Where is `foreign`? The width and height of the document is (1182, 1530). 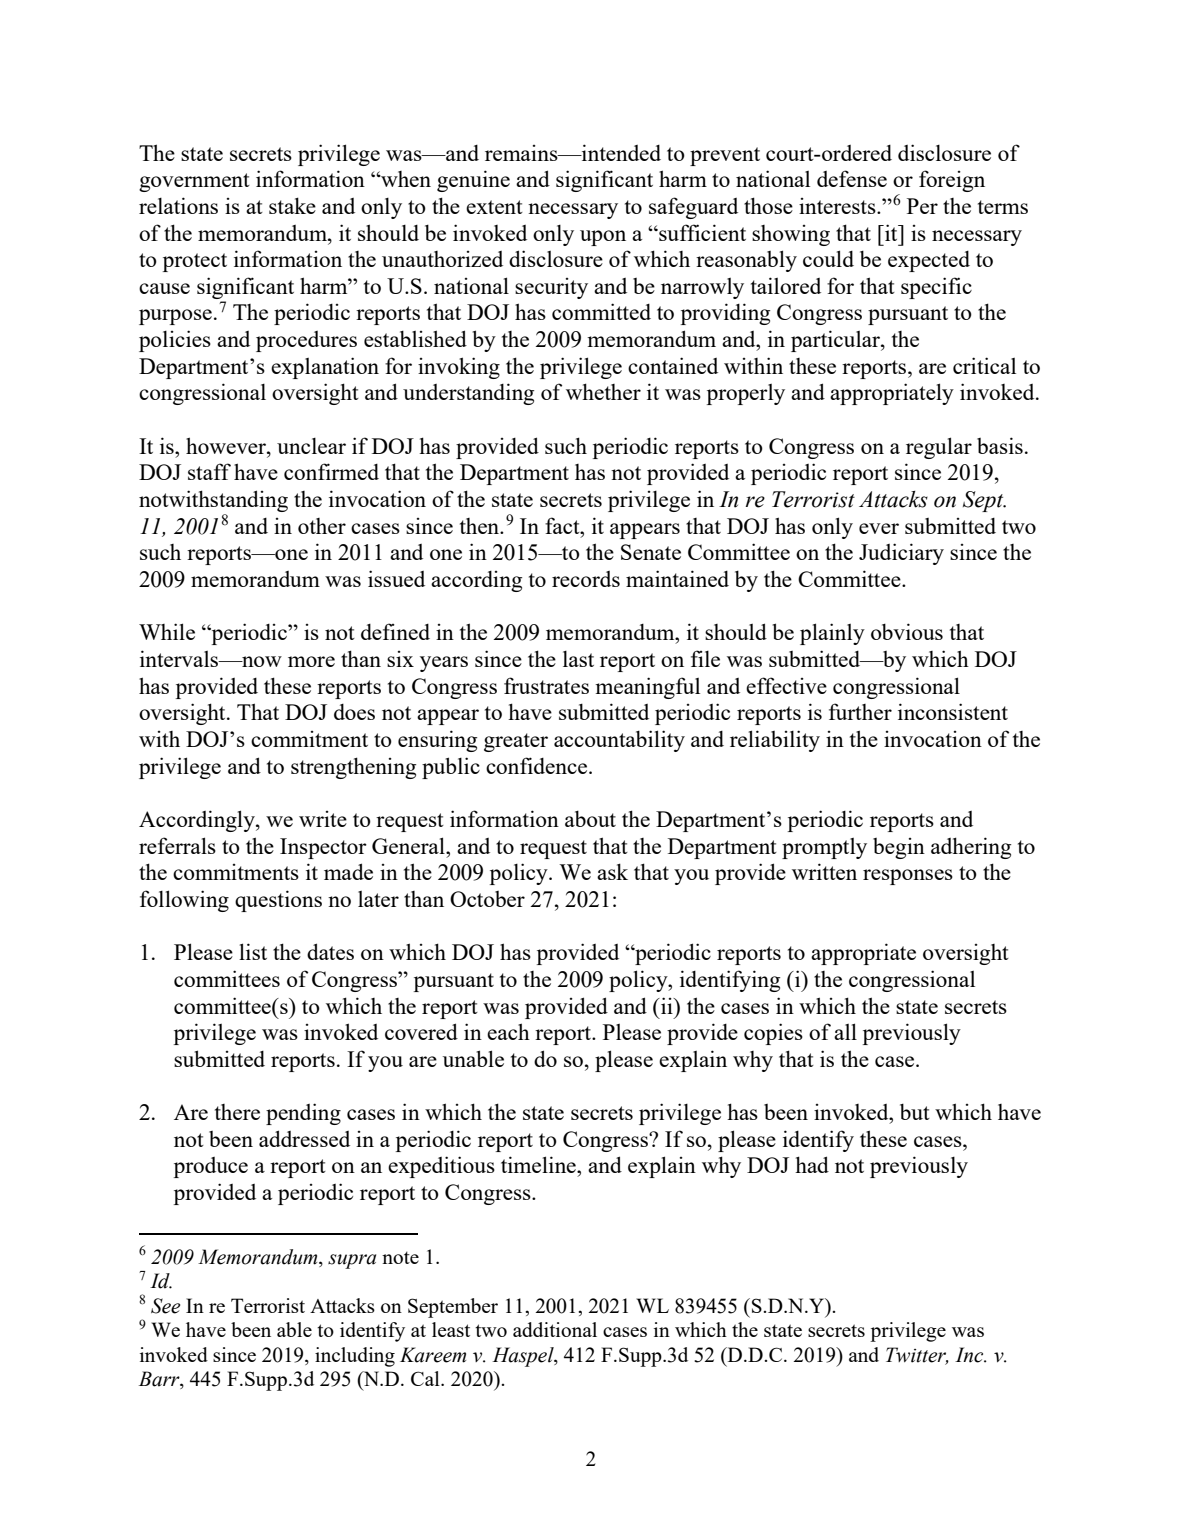
foreign is located at coordinates (952, 181).
